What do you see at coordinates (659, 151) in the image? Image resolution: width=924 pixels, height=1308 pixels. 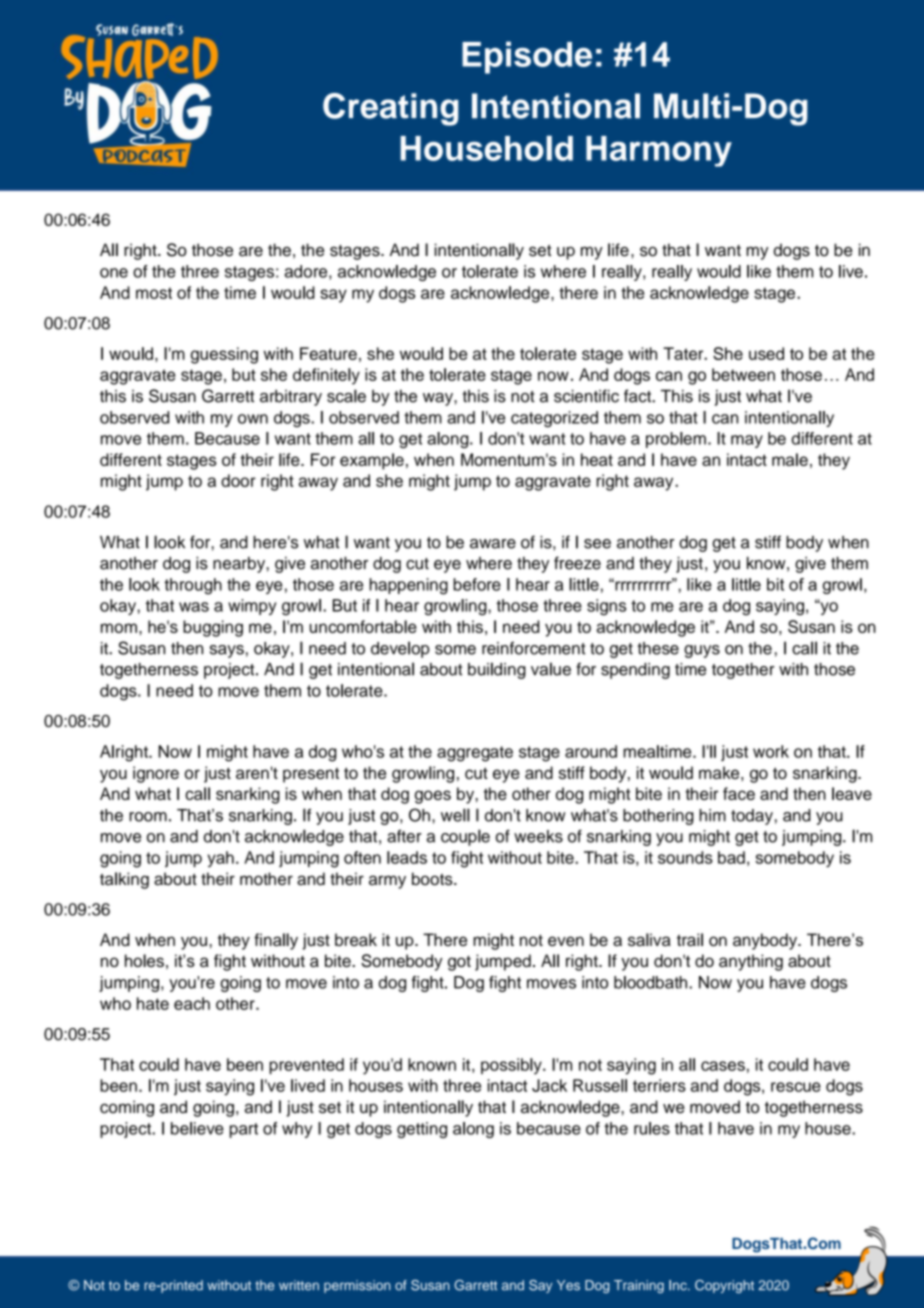 I see `Harmony` at bounding box center [659, 151].
